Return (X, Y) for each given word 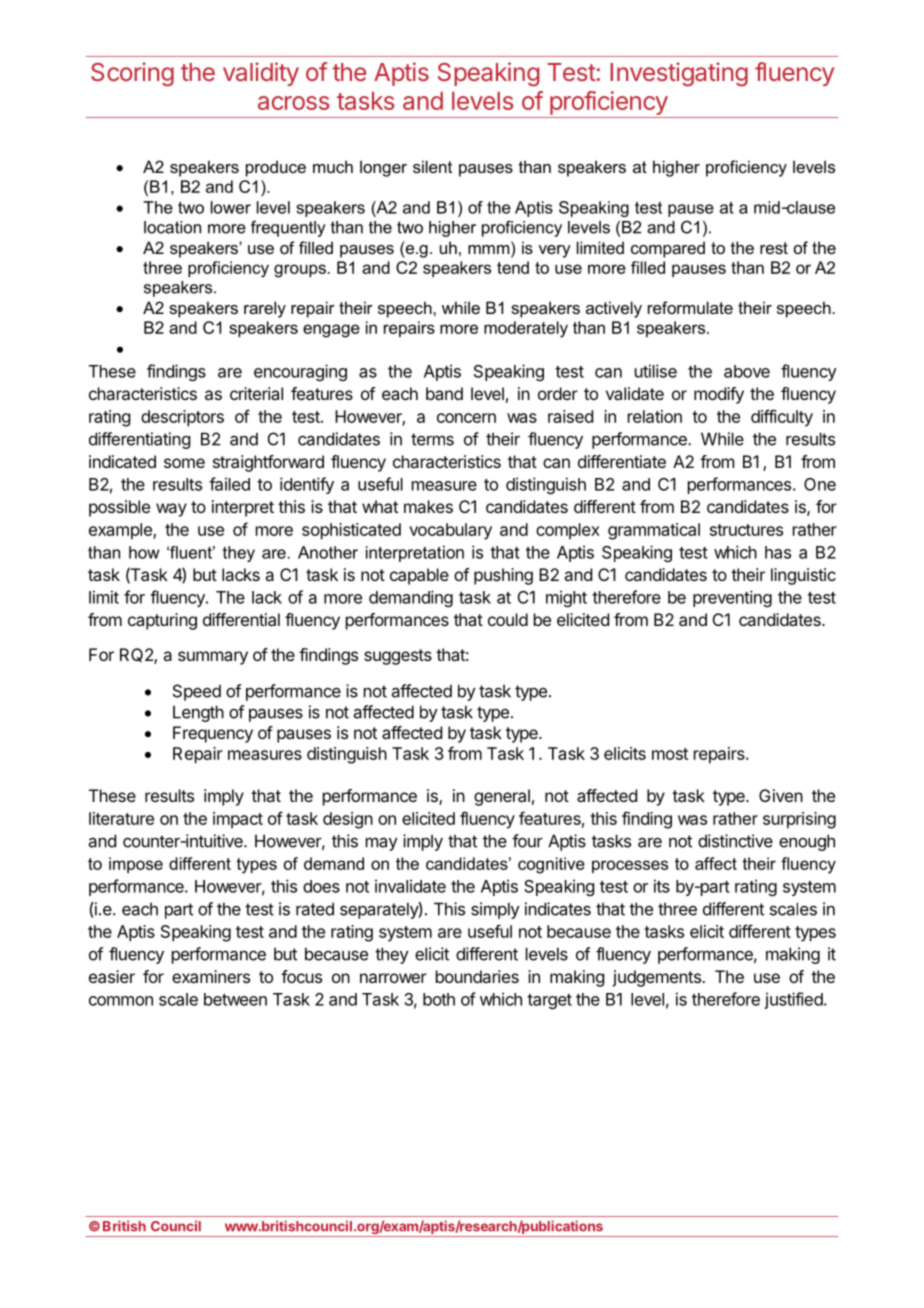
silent (432, 166)
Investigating (679, 74)
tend (513, 267)
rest (774, 248)
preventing (732, 598)
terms (432, 439)
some (184, 463)
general (502, 797)
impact (238, 820)
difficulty (782, 418)
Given (781, 795)
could (508, 619)
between (235, 999)
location (172, 227)
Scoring (132, 74)
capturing (162, 621)
